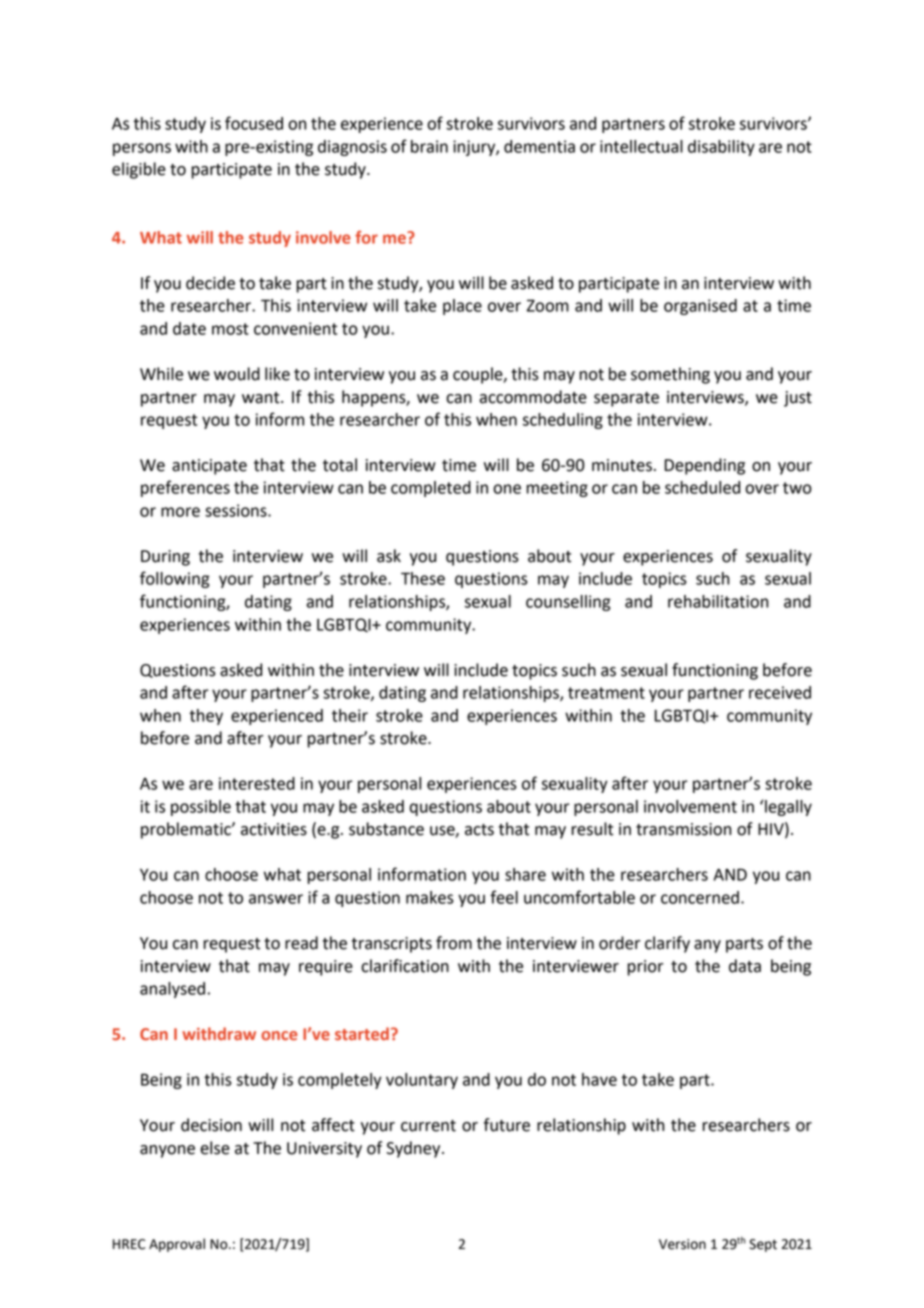 The width and height of the screenshot is (924, 1308). Describe the element at coordinates (177, 1245) in the screenshot. I see `Approval` at that location.
